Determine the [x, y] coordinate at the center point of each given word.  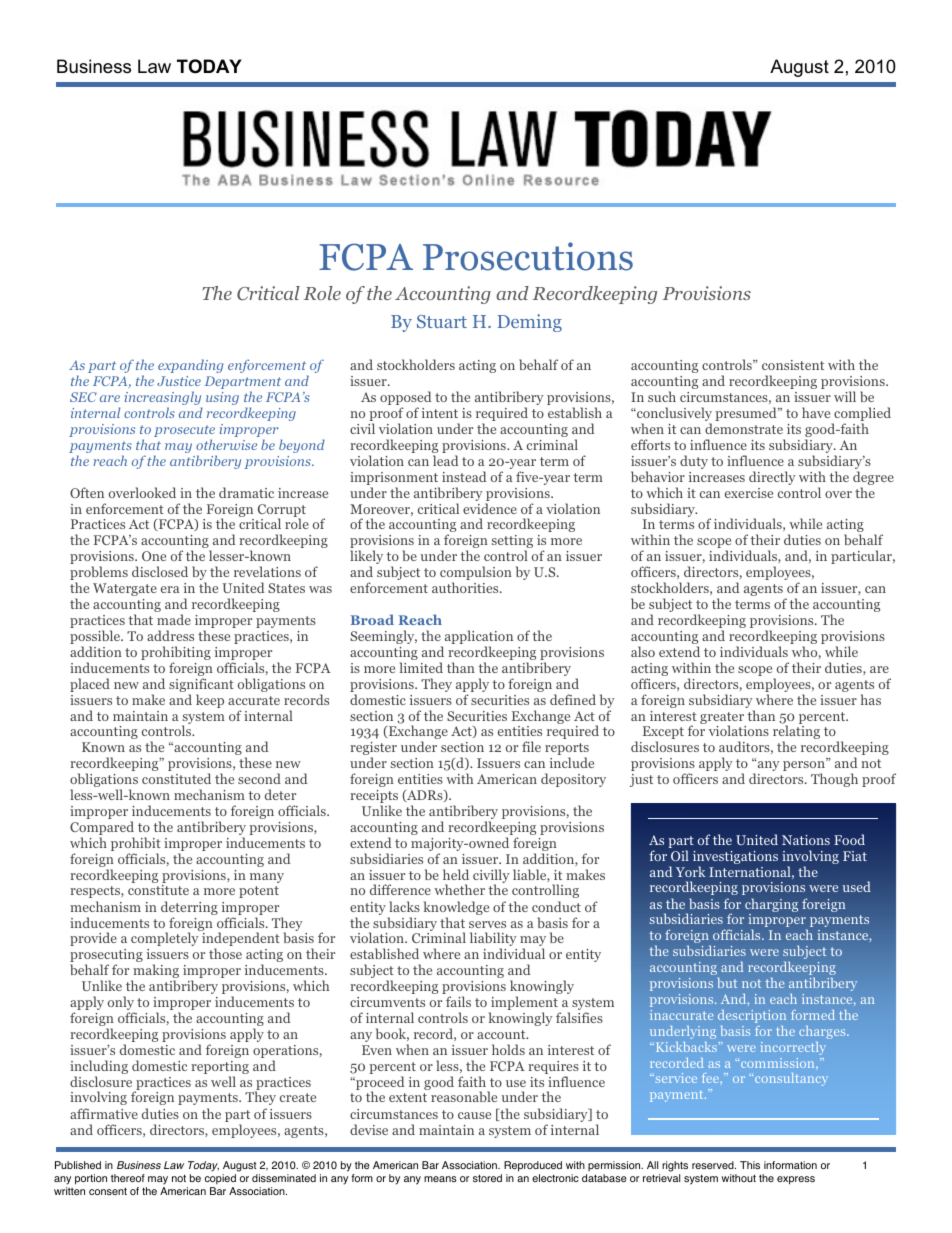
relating [796, 733]
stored [487, 1178]
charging [771, 906]
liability [493, 940]
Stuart [442, 321]
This [750, 1165]
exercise [749, 493]
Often [87, 492]
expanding [190, 366]
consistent [793, 365]
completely [165, 939]
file [531, 746]
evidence [490, 508]
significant [201, 686]
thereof [128, 1178]
